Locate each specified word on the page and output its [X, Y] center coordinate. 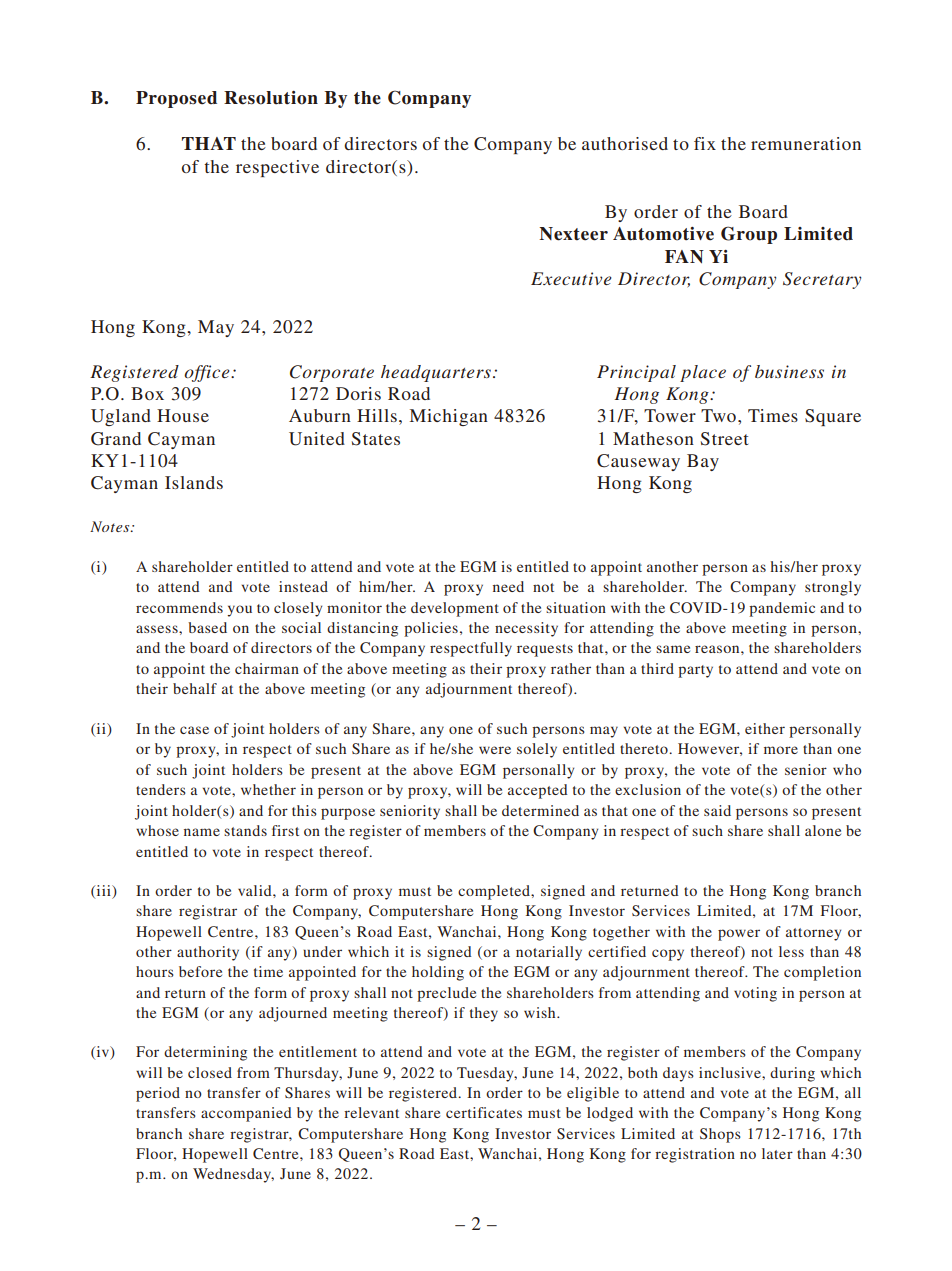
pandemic [782, 609]
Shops [720, 1135]
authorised [625, 143]
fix [705, 143]
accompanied [246, 1114]
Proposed [176, 99]
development [455, 609]
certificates [484, 1112]
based [207, 627]
